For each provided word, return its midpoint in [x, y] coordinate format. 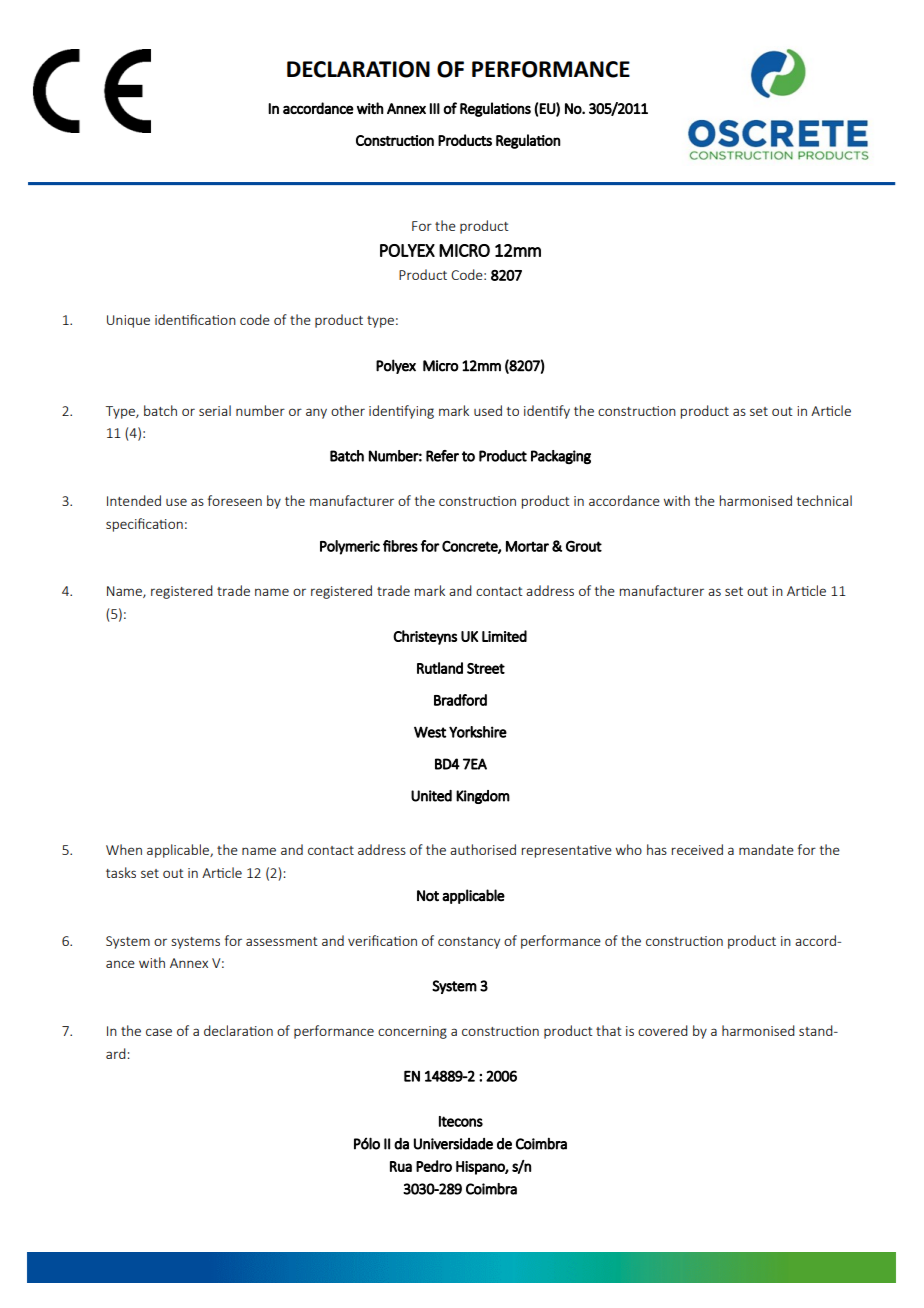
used [488, 410]
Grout [584, 546]
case [159, 1032]
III [435, 108]
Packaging [561, 457]
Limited [504, 636]
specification [144, 525]
